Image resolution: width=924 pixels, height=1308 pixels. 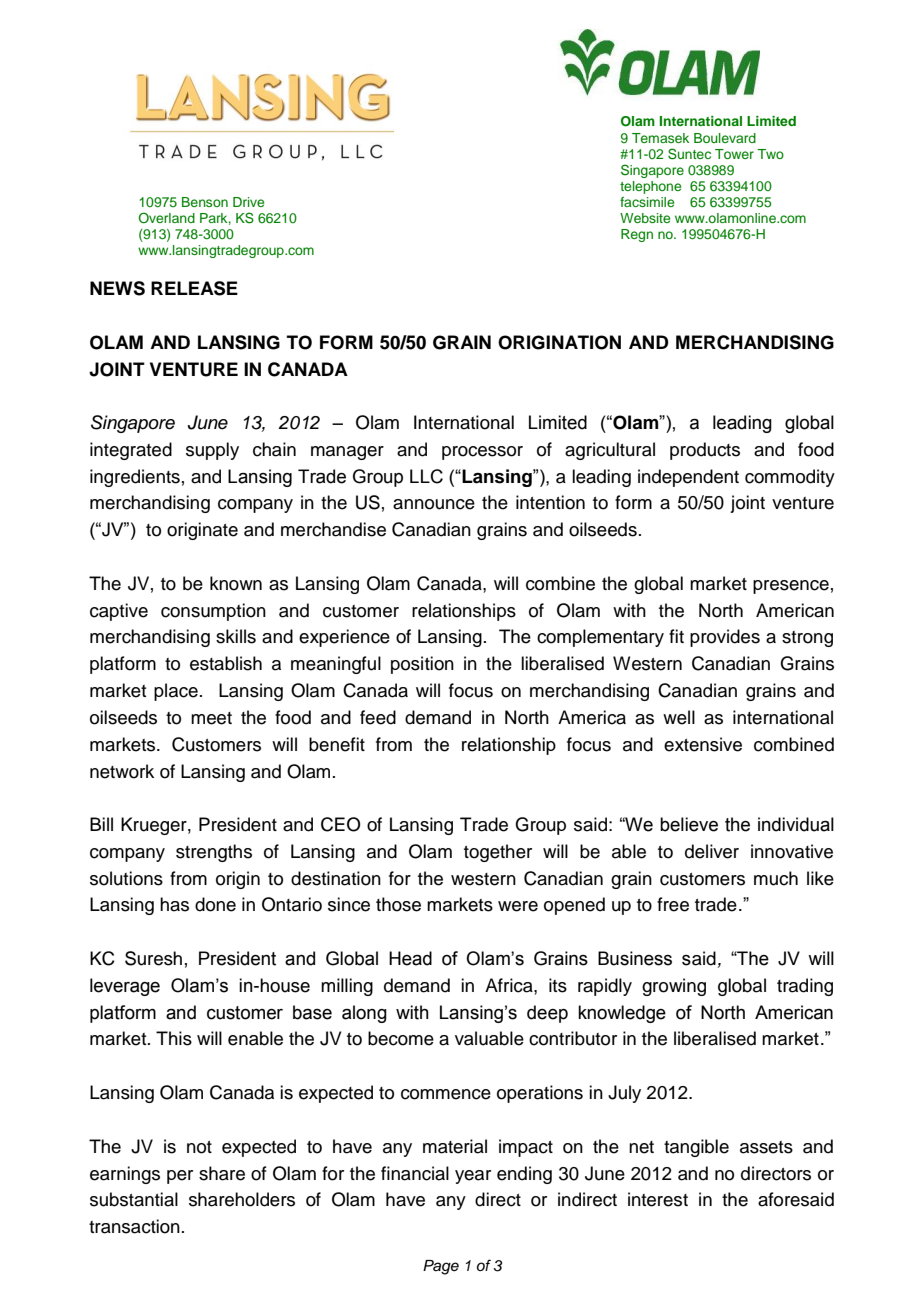 I want to click on ingredients, so click(x=135, y=478).
